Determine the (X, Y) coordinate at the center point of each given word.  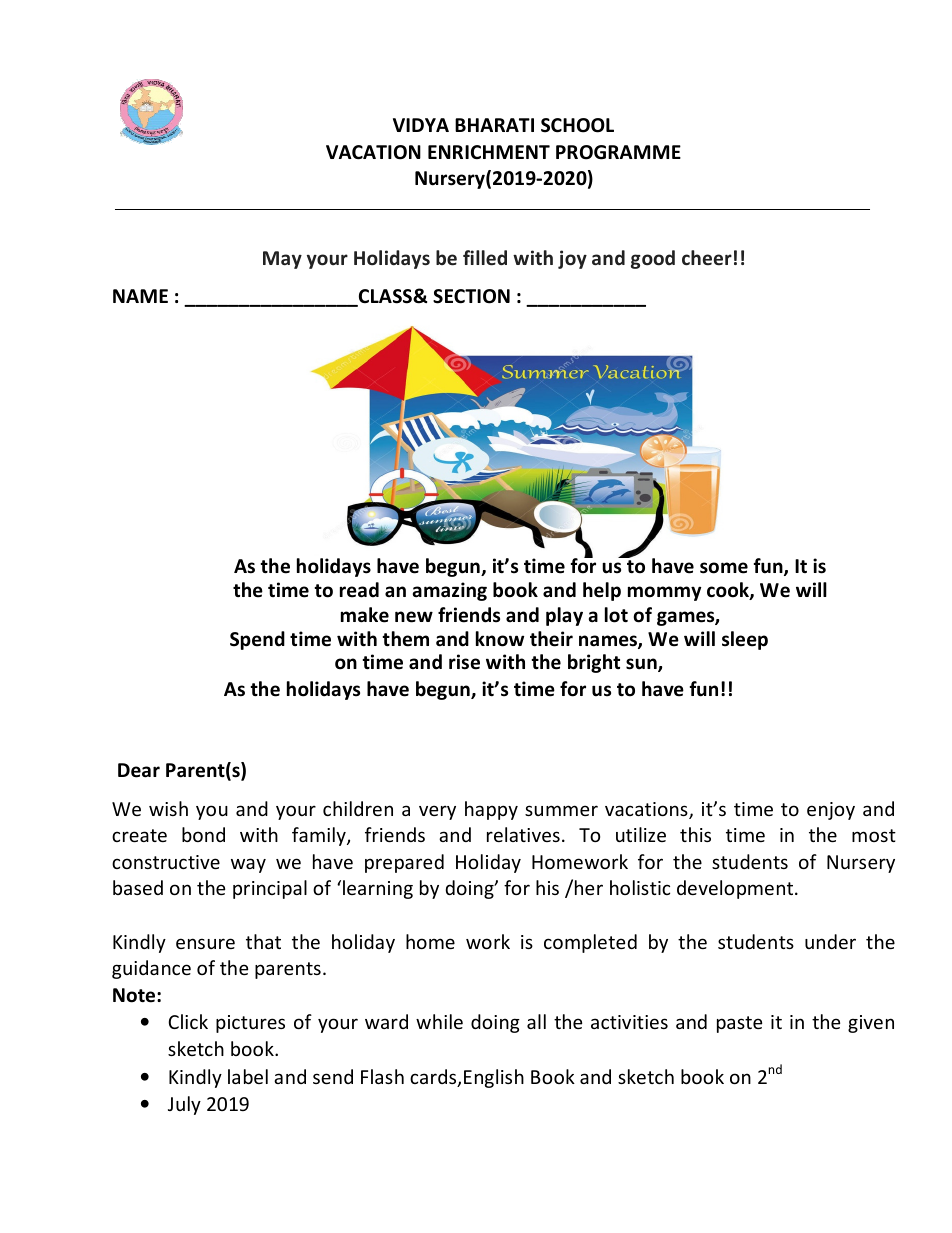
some (724, 568)
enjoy (831, 811)
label (248, 1076)
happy (491, 810)
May (282, 260)
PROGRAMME (618, 152)
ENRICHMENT (489, 152)
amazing (450, 591)
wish (168, 808)
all (536, 1021)
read (359, 590)
